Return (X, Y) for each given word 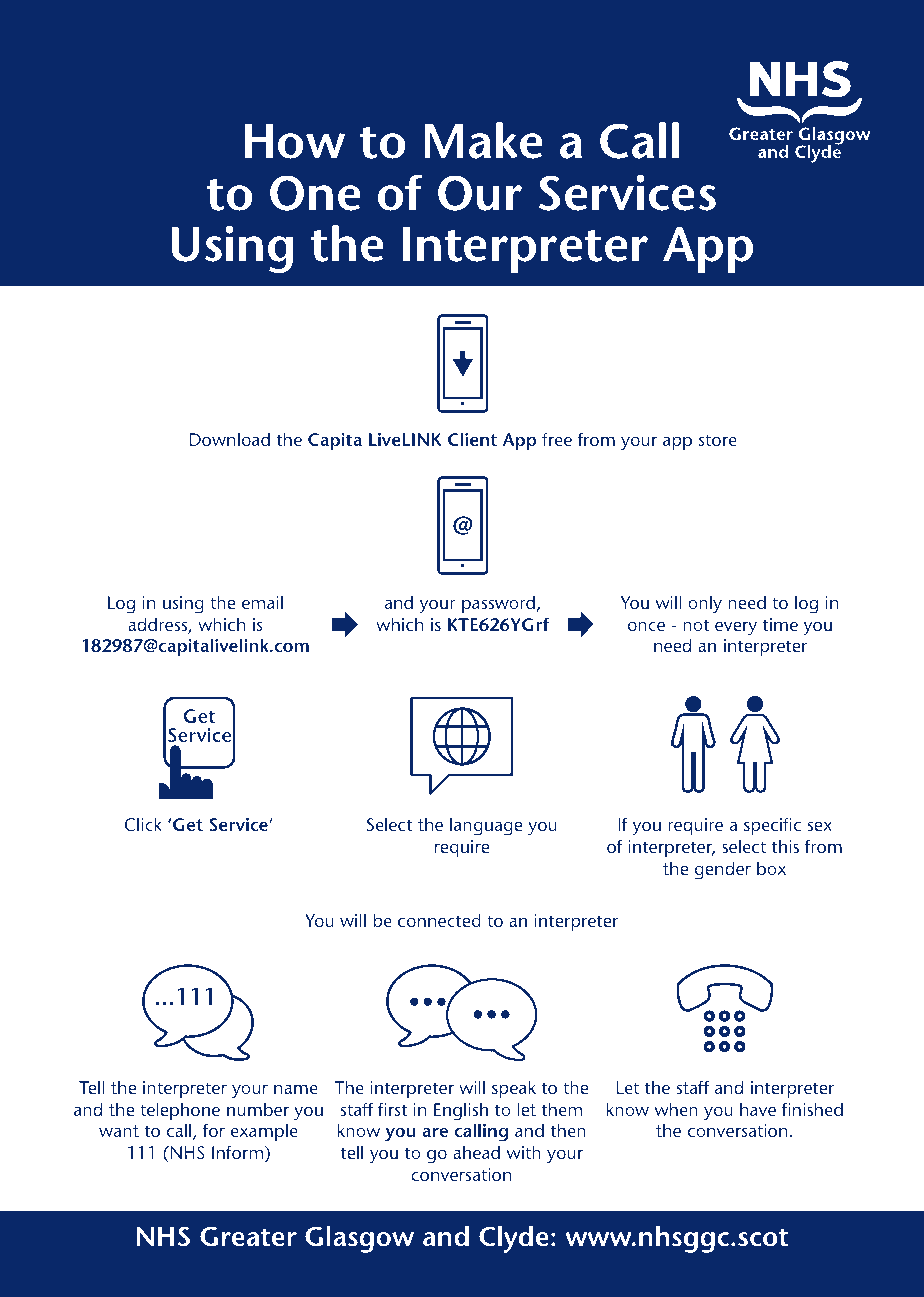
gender (722, 870)
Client (472, 439)
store (718, 440)
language (486, 826)
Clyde (514, 1239)
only (705, 604)
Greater (248, 1236)
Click (143, 824)
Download (230, 439)
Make (484, 140)
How (295, 141)
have (758, 1109)
